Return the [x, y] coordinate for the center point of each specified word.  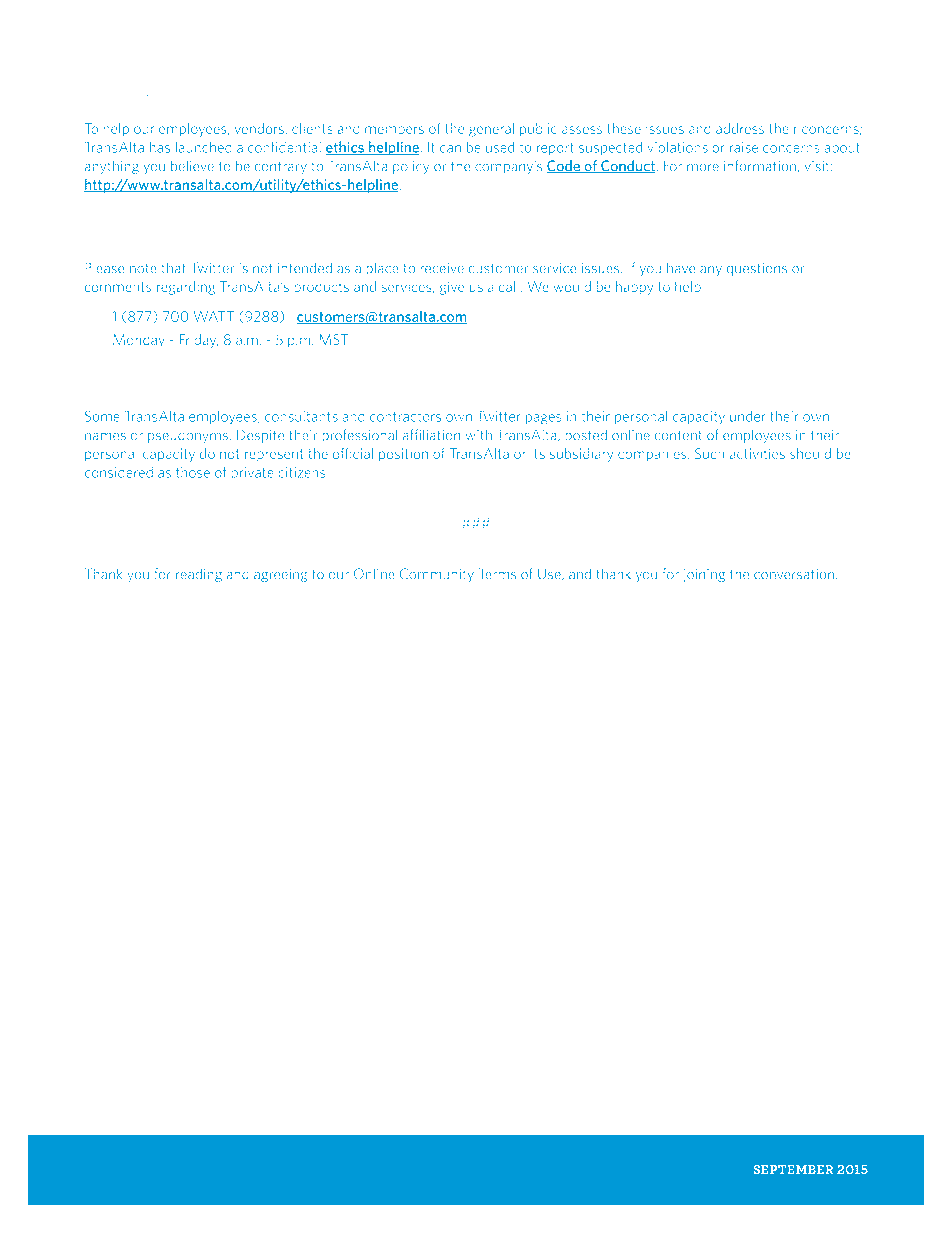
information [760, 166]
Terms [497, 574]
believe [192, 166]
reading [199, 575]
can [450, 149]
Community [437, 575]
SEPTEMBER [793, 1169]
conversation [794, 574]
